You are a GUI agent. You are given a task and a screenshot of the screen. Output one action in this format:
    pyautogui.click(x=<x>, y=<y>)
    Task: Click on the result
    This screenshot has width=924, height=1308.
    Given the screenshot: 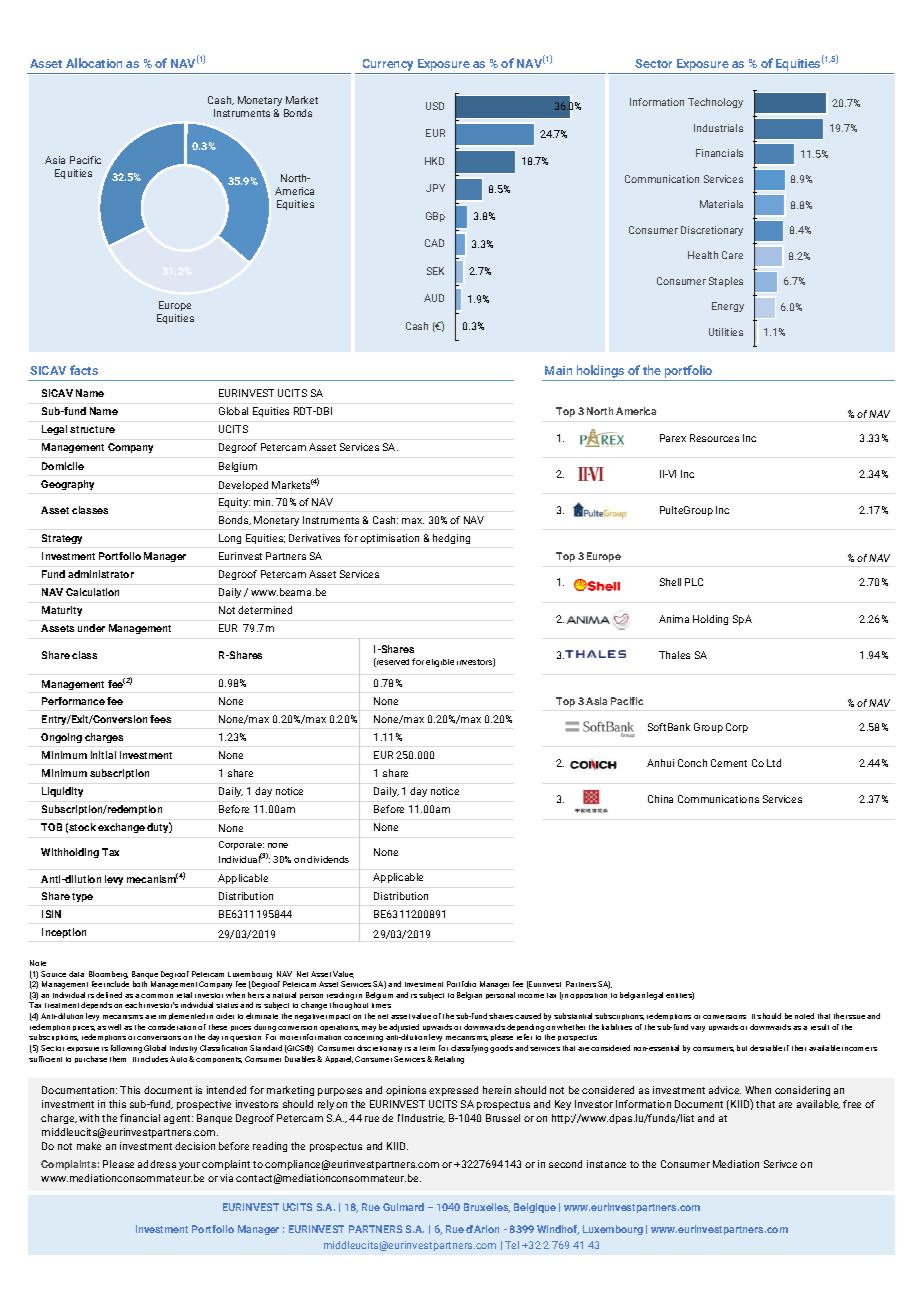 What is the action you would take?
    pyautogui.click(x=820, y=1027)
